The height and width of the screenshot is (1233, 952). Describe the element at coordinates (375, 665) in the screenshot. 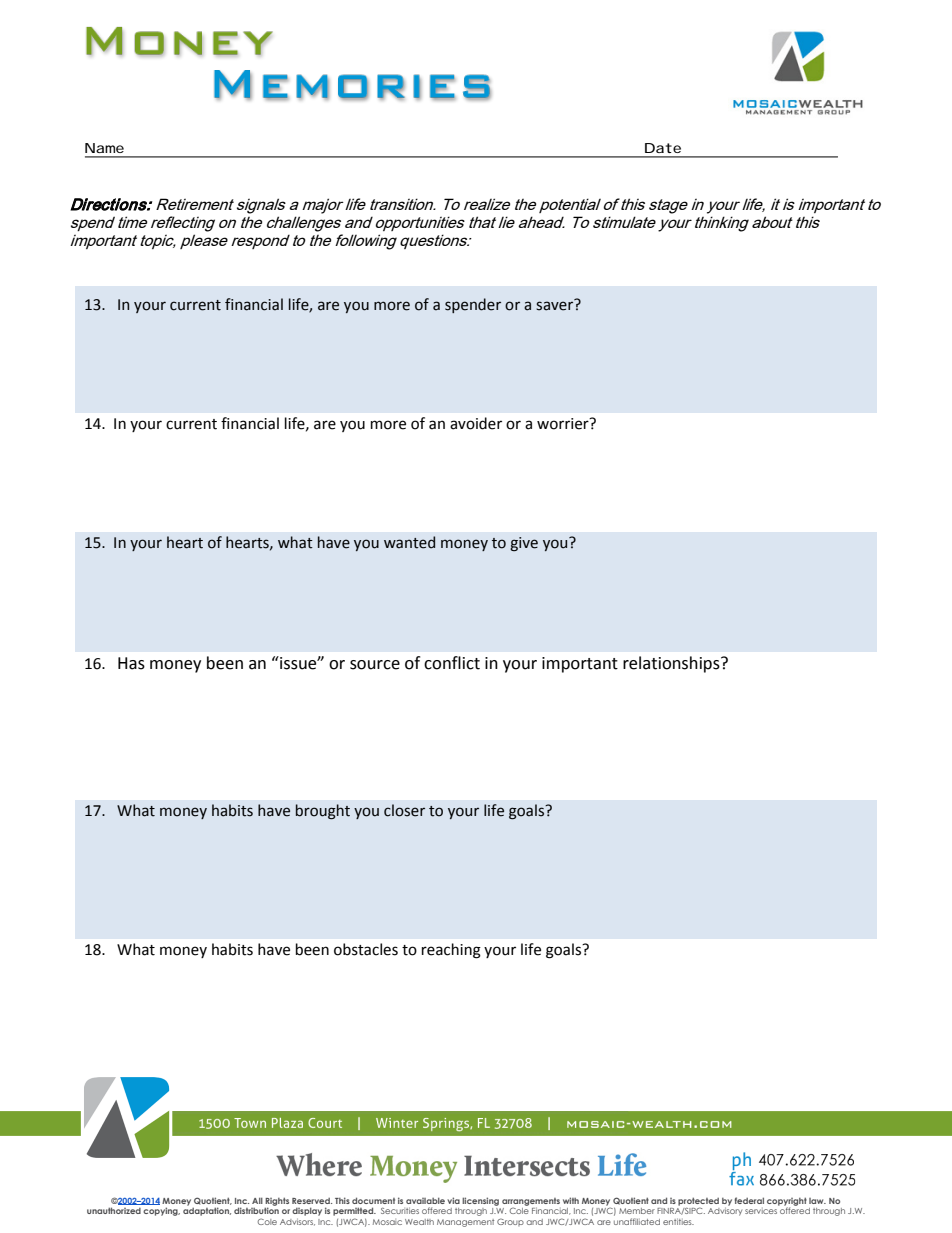

I see `source` at that location.
